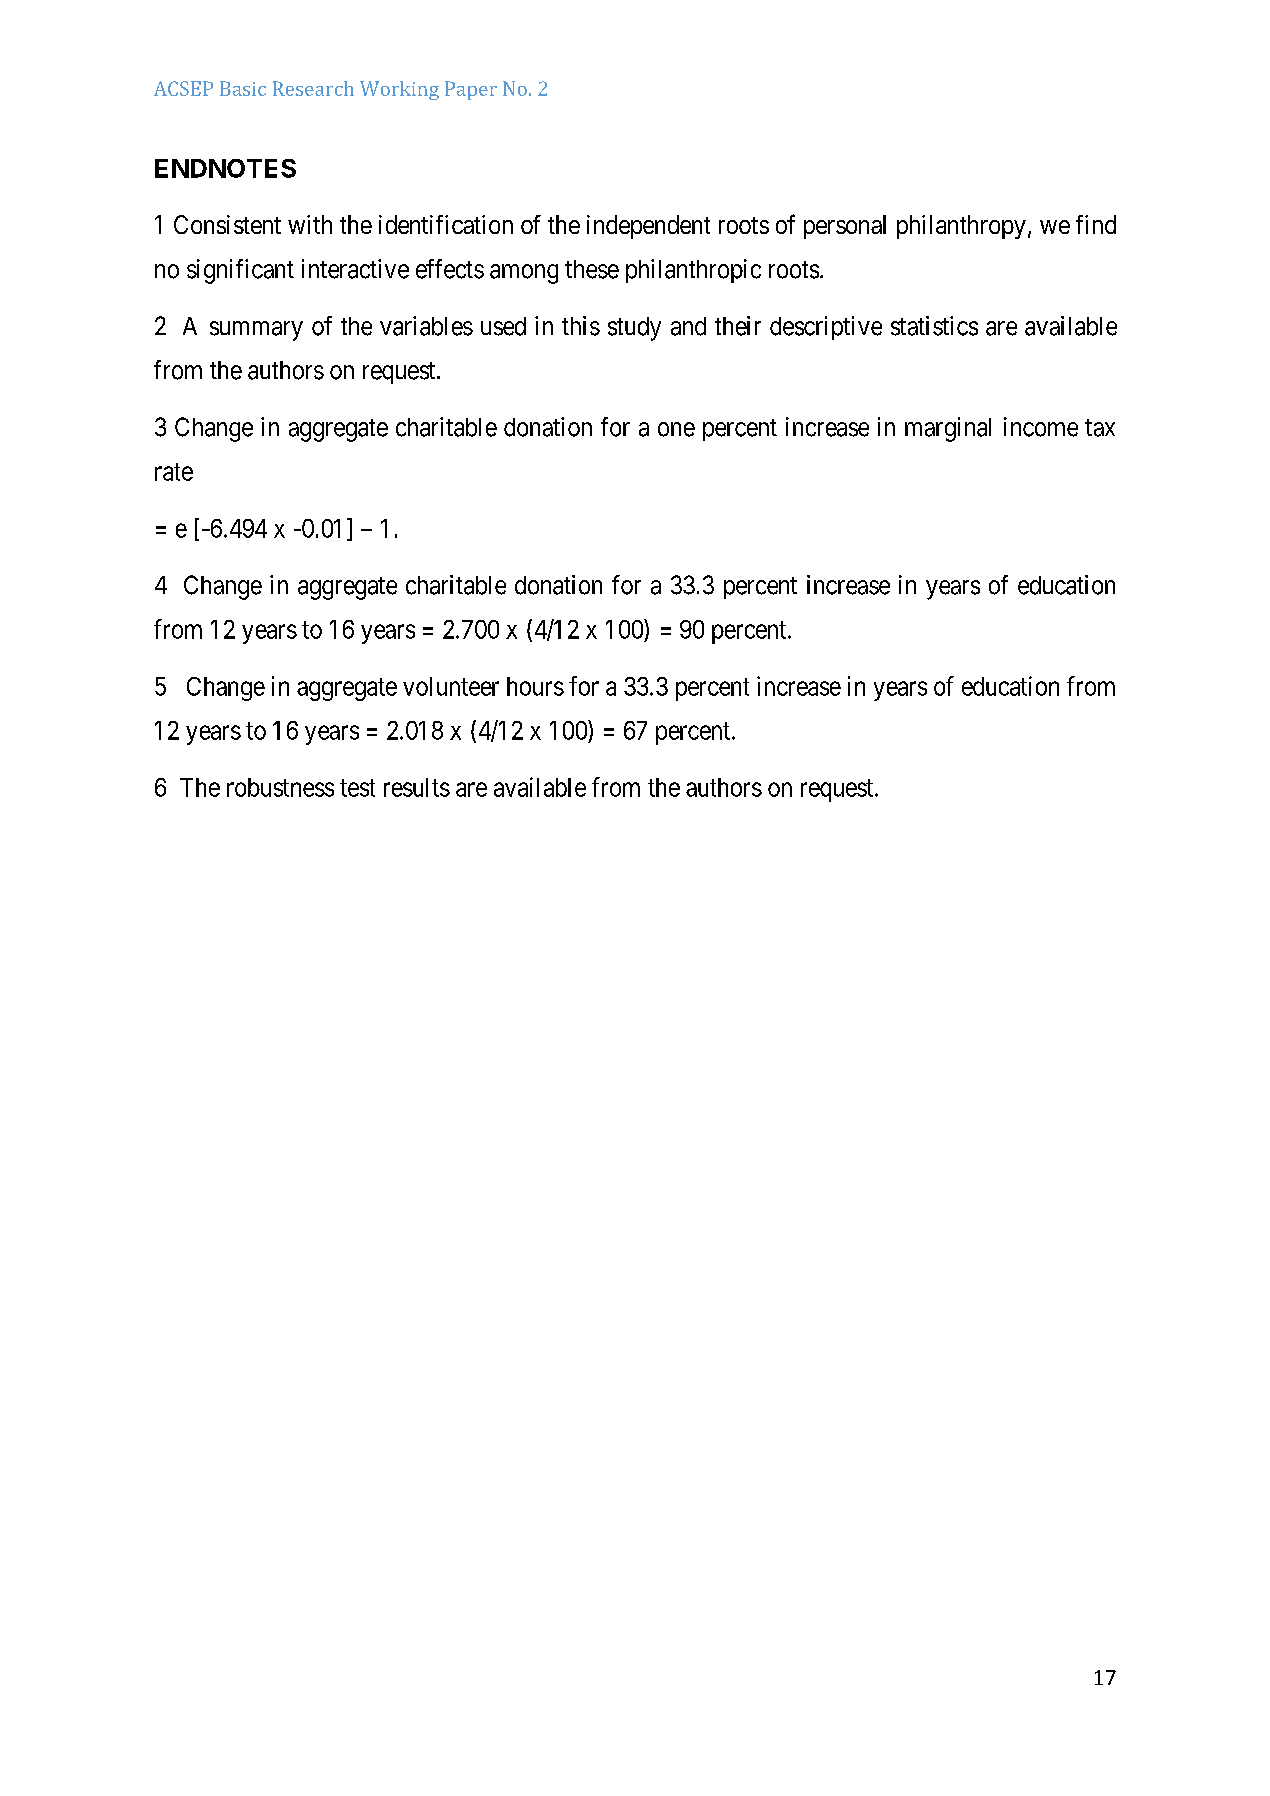 Image resolution: width=1270 pixels, height=1796 pixels. Describe the element at coordinates (676, 429) in the document. I see `one` at that location.
